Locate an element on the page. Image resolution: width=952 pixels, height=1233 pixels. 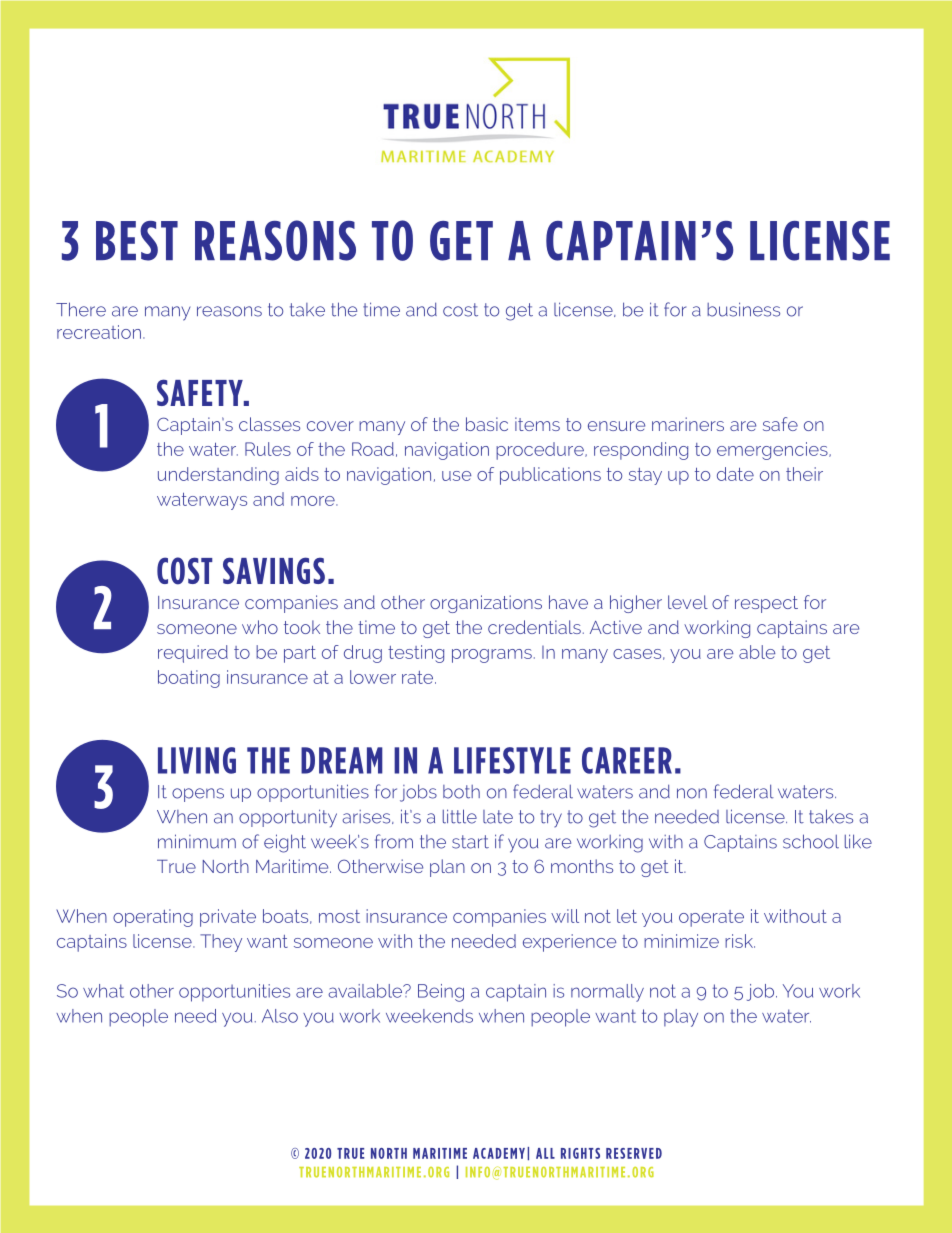
date is located at coordinates (735, 474).
